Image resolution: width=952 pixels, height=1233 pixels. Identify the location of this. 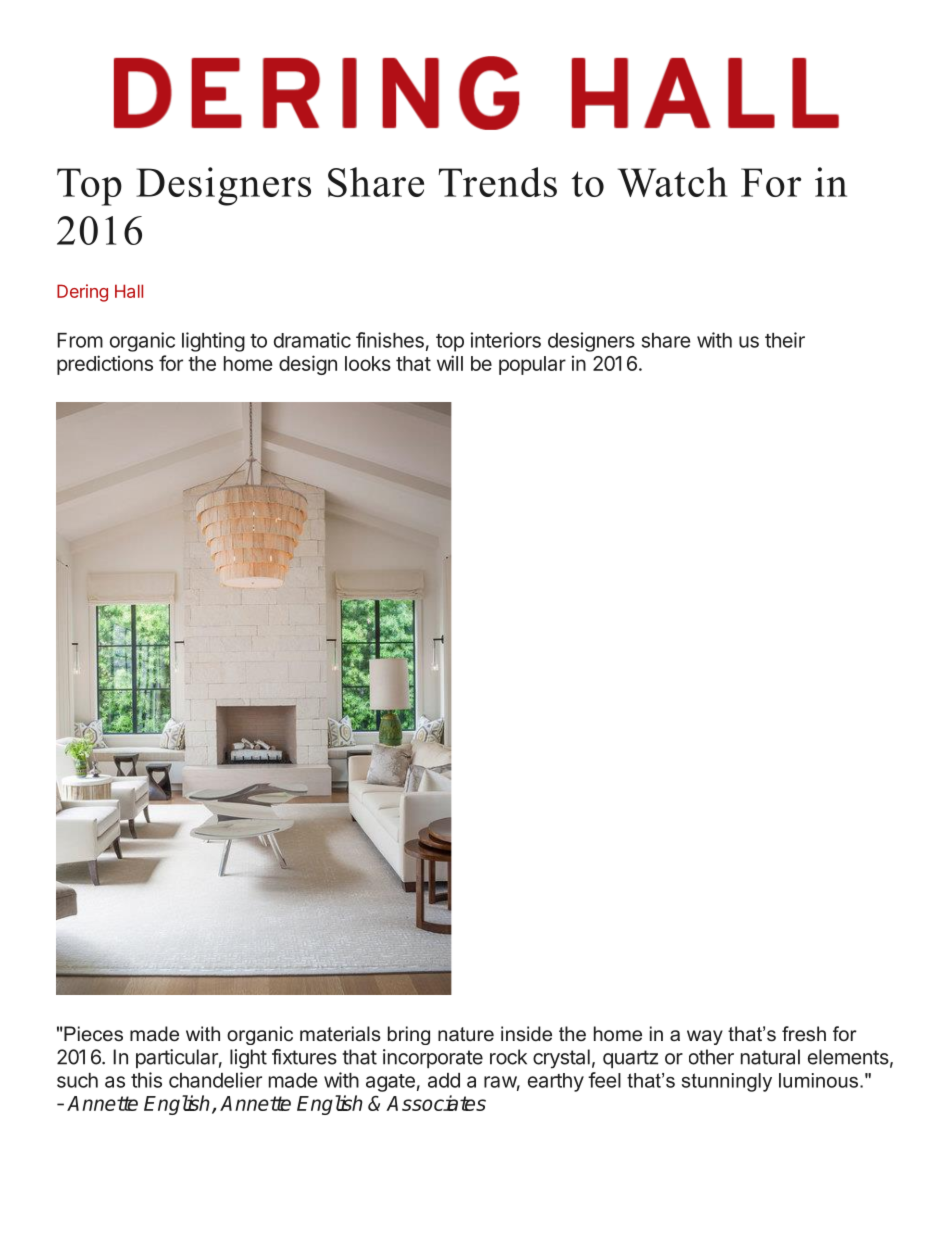
(146, 1080).
